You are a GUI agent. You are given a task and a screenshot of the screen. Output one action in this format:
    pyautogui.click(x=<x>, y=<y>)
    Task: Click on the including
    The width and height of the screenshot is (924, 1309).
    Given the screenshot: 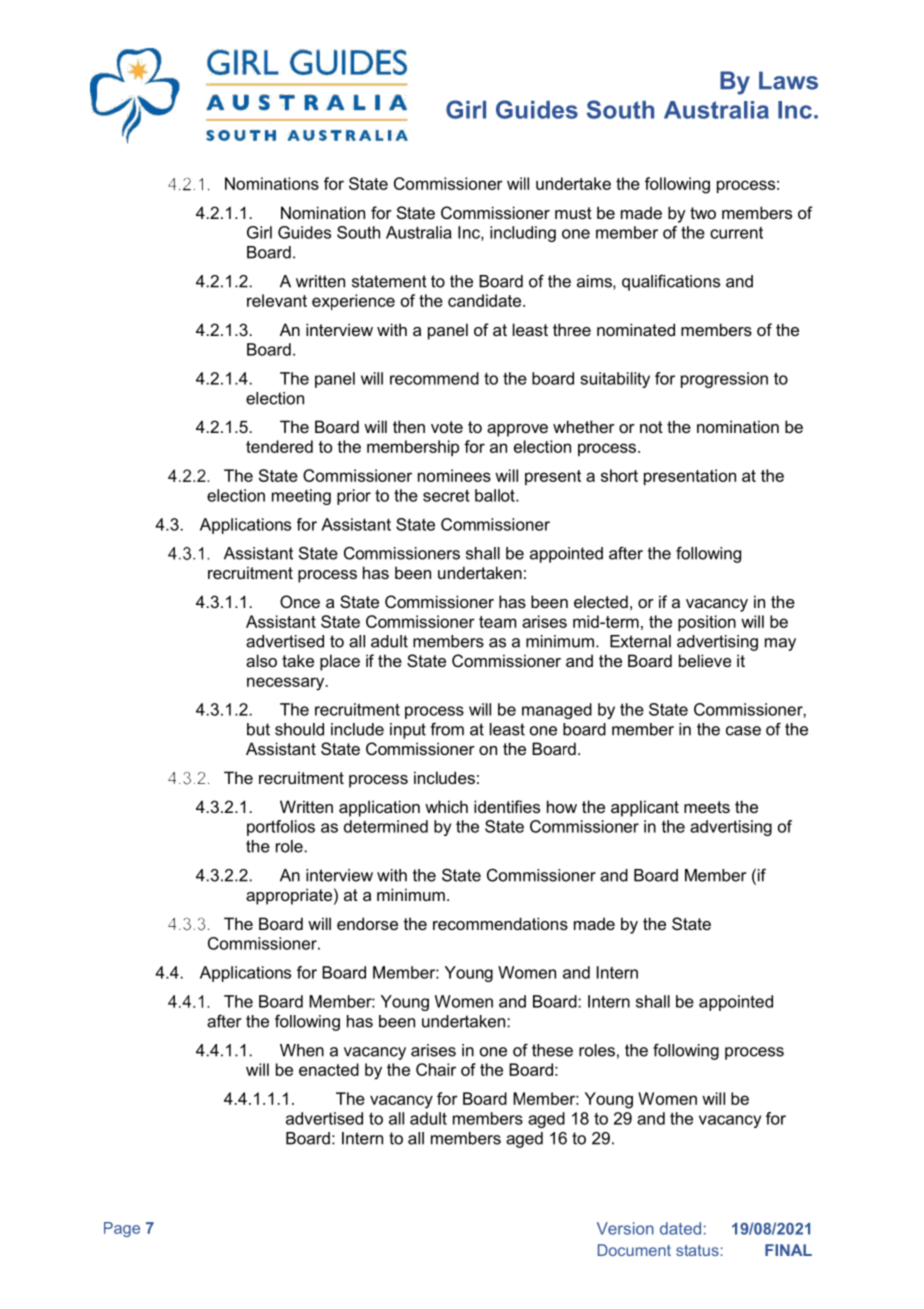 What is the action you would take?
    pyautogui.click(x=523, y=234)
